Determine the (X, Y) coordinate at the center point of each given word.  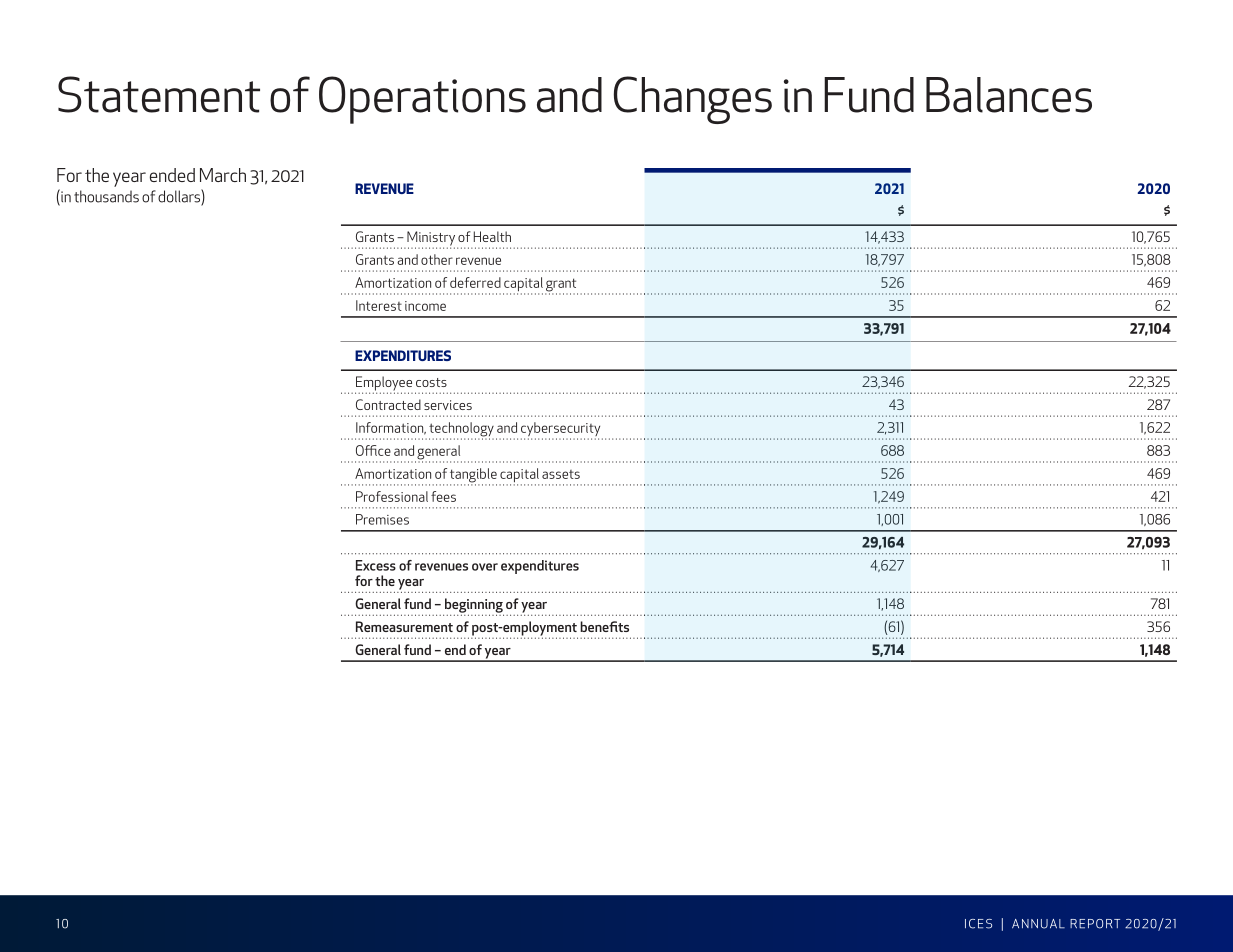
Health (492, 236)
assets (561, 474)
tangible (473, 476)
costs (431, 382)
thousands (106, 196)
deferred (475, 282)
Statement (159, 94)
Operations (422, 100)
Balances (1009, 95)
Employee (383, 384)
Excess (376, 565)
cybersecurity (562, 430)
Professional (392, 496)
